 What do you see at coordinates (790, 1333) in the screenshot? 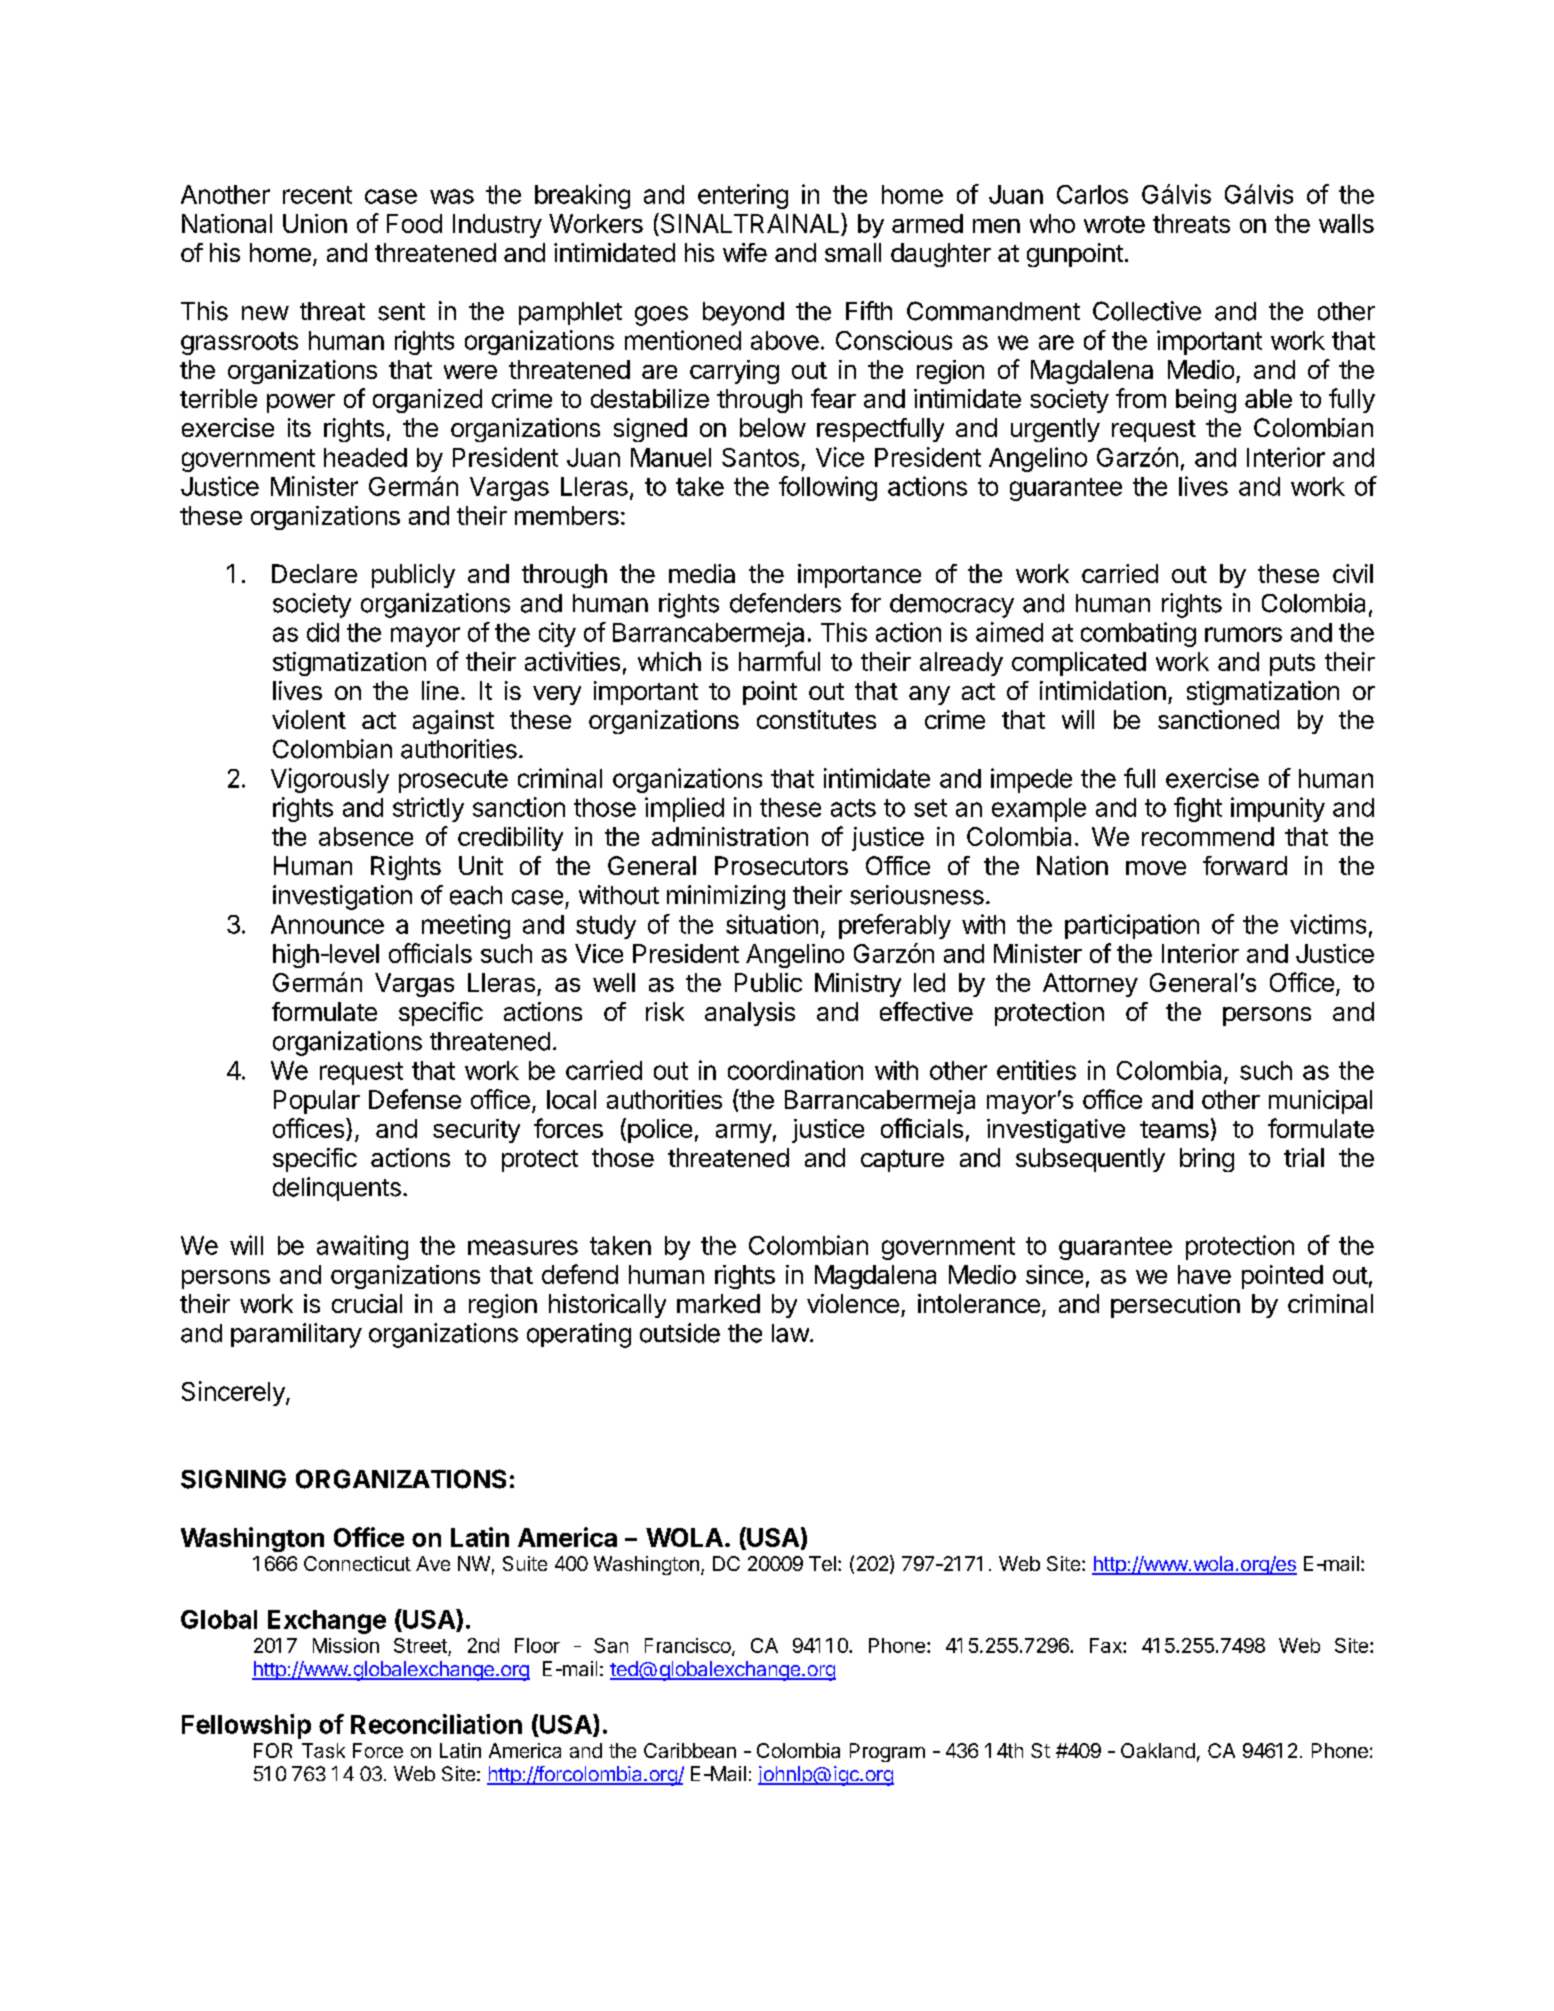
I see `law` at bounding box center [790, 1333].
